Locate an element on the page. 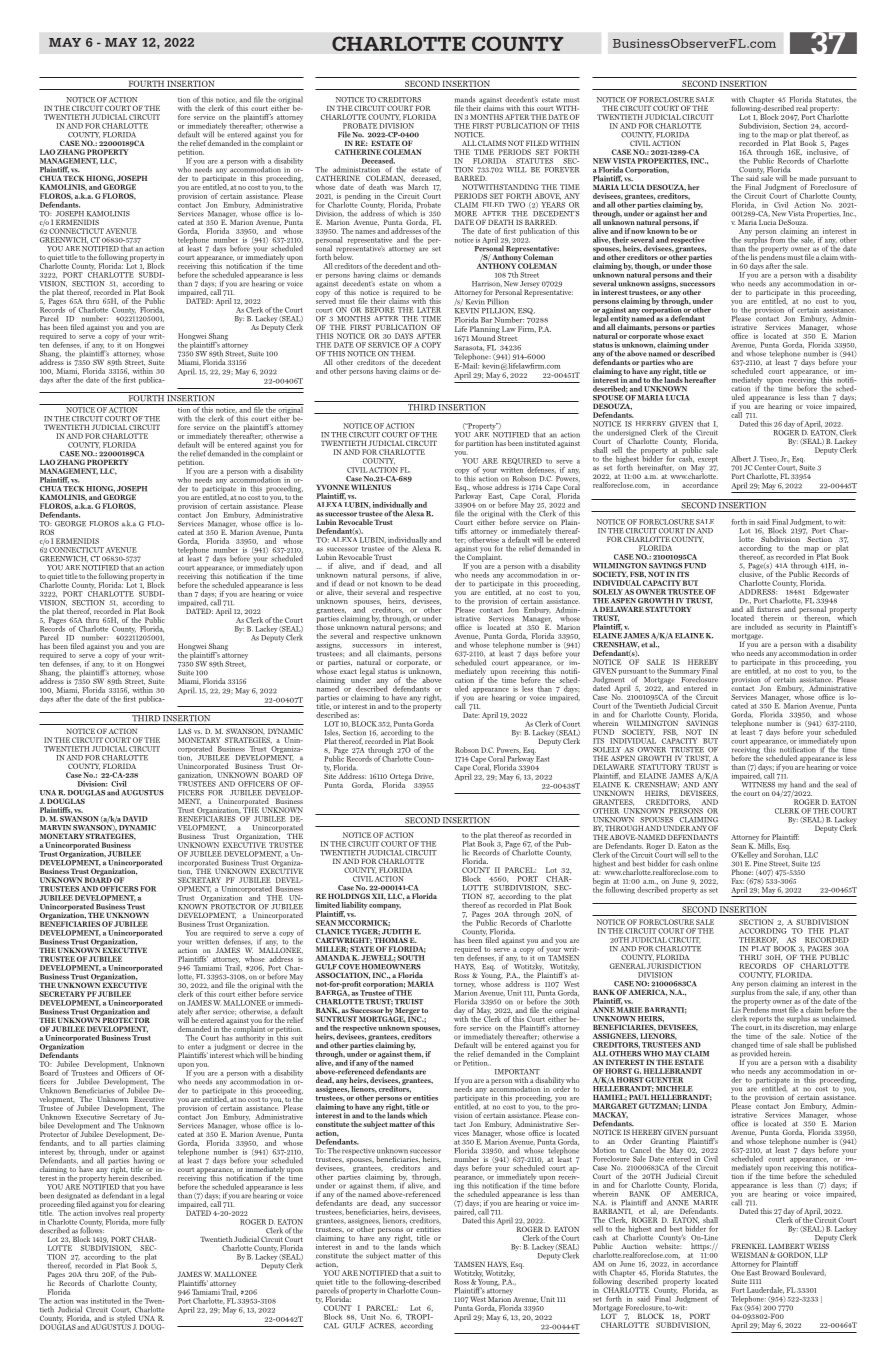  GORDON is located at coordinates (794, 1255).
